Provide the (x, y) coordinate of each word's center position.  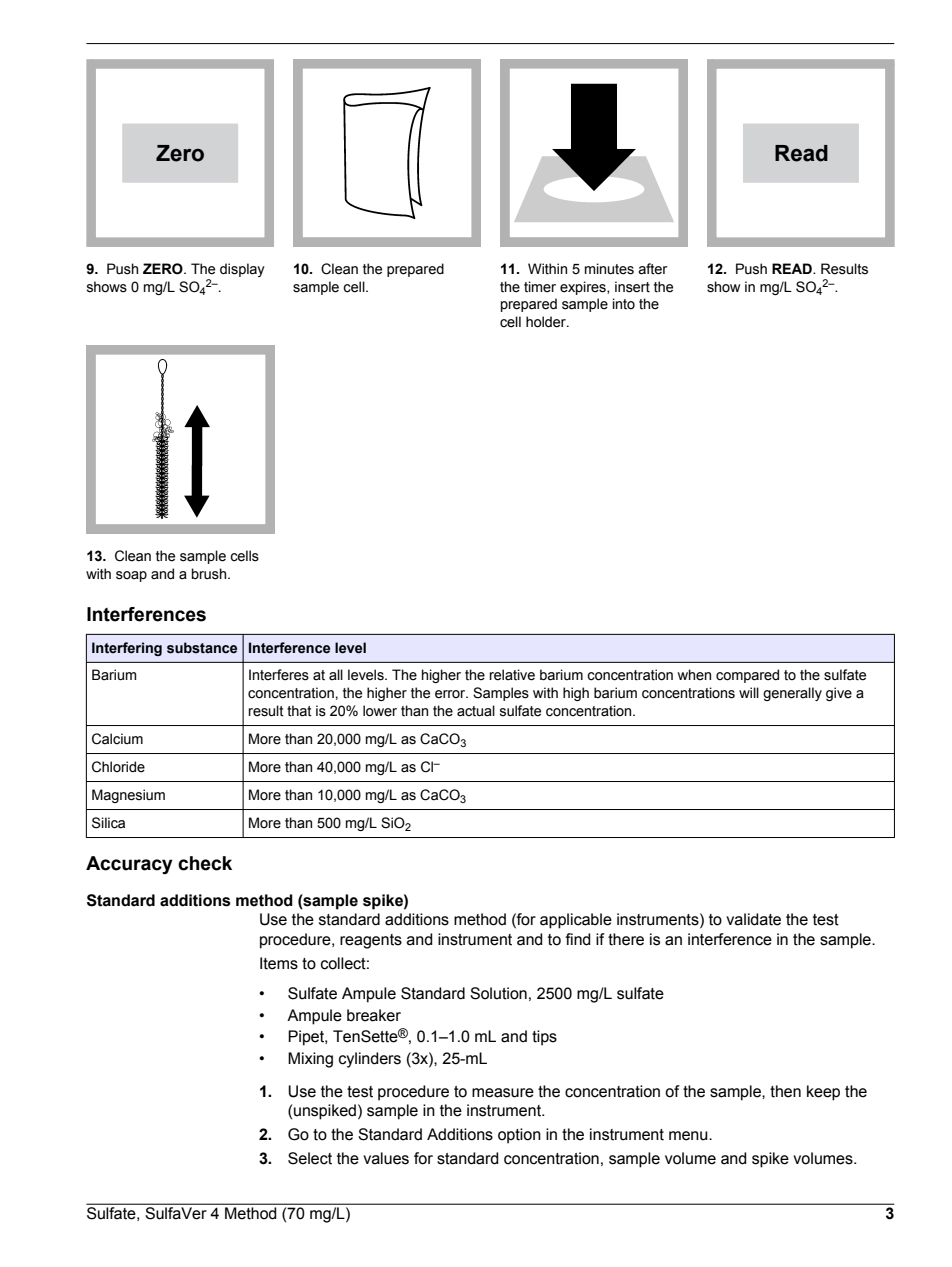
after (653, 269)
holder (547, 322)
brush (210, 574)
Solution (498, 993)
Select (310, 1158)
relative (512, 675)
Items (279, 963)
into (624, 303)
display (242, 270)
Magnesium (128, 796)
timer (540, 287)
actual (476, 710)
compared (747, 676)
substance (202, 648)
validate (753, 919)
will (749, 692)
